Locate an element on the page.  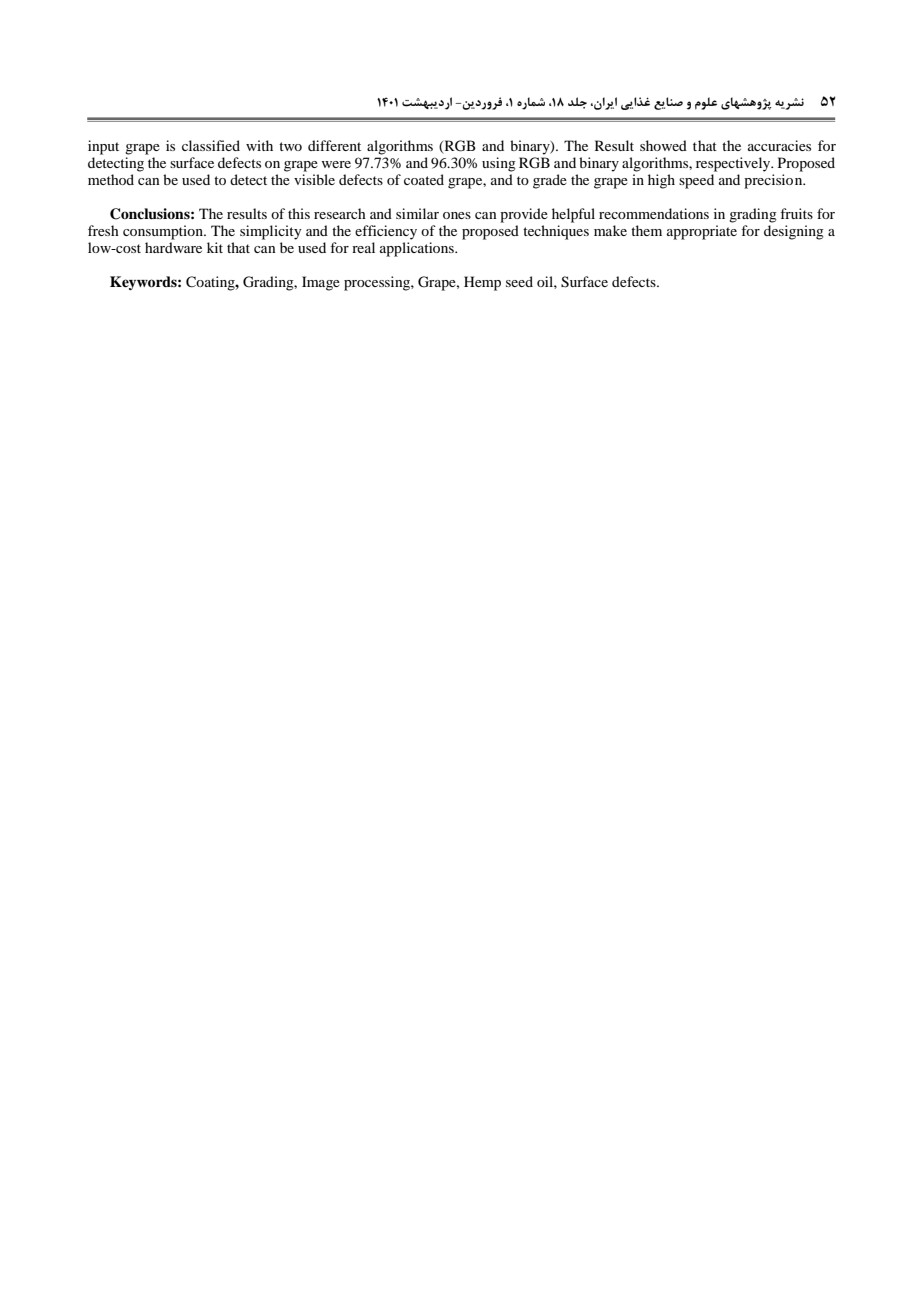
Hemp is located at coordinates (482, 283).
